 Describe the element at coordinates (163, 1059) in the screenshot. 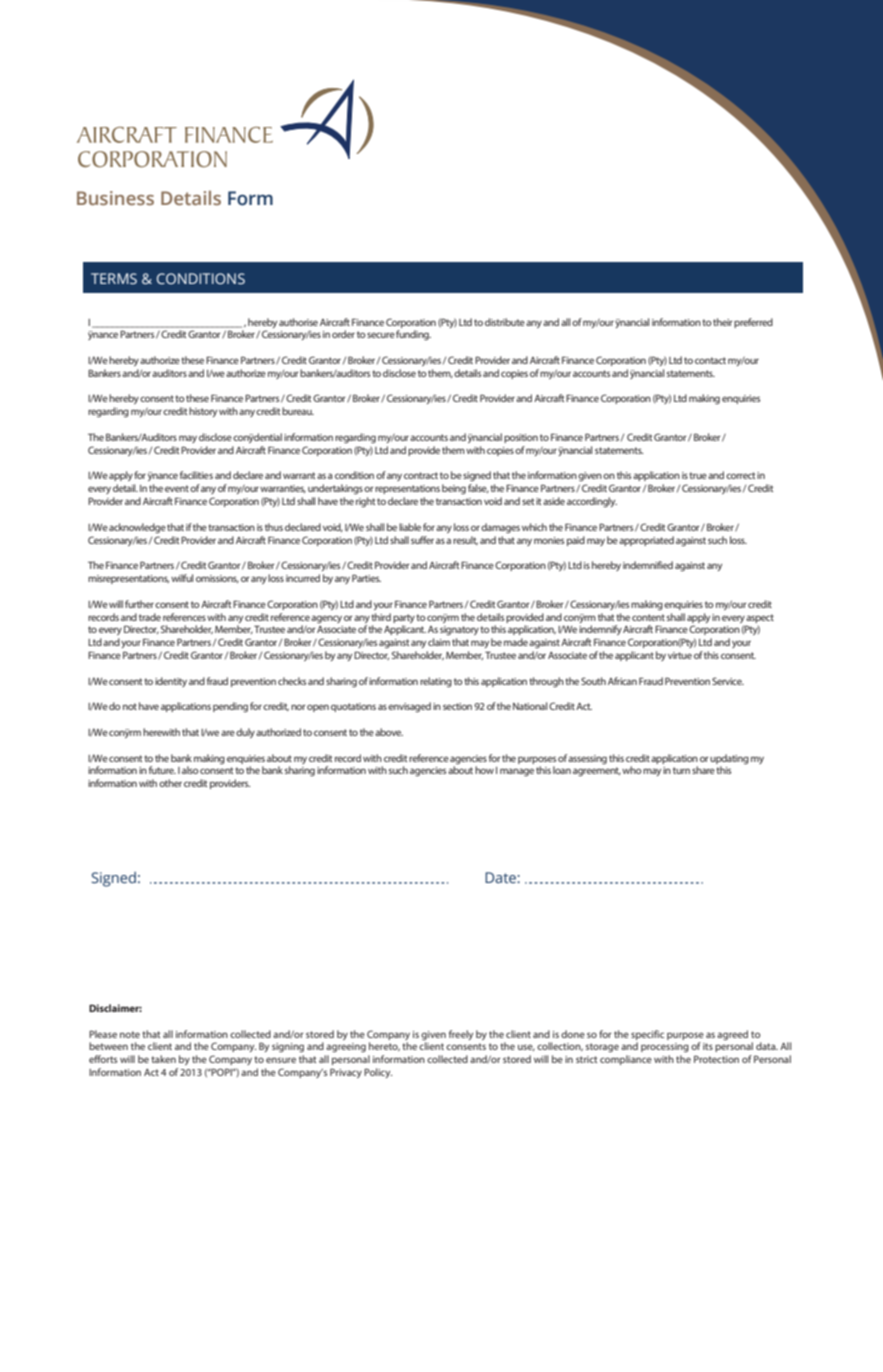

I see `taken` at that location.
